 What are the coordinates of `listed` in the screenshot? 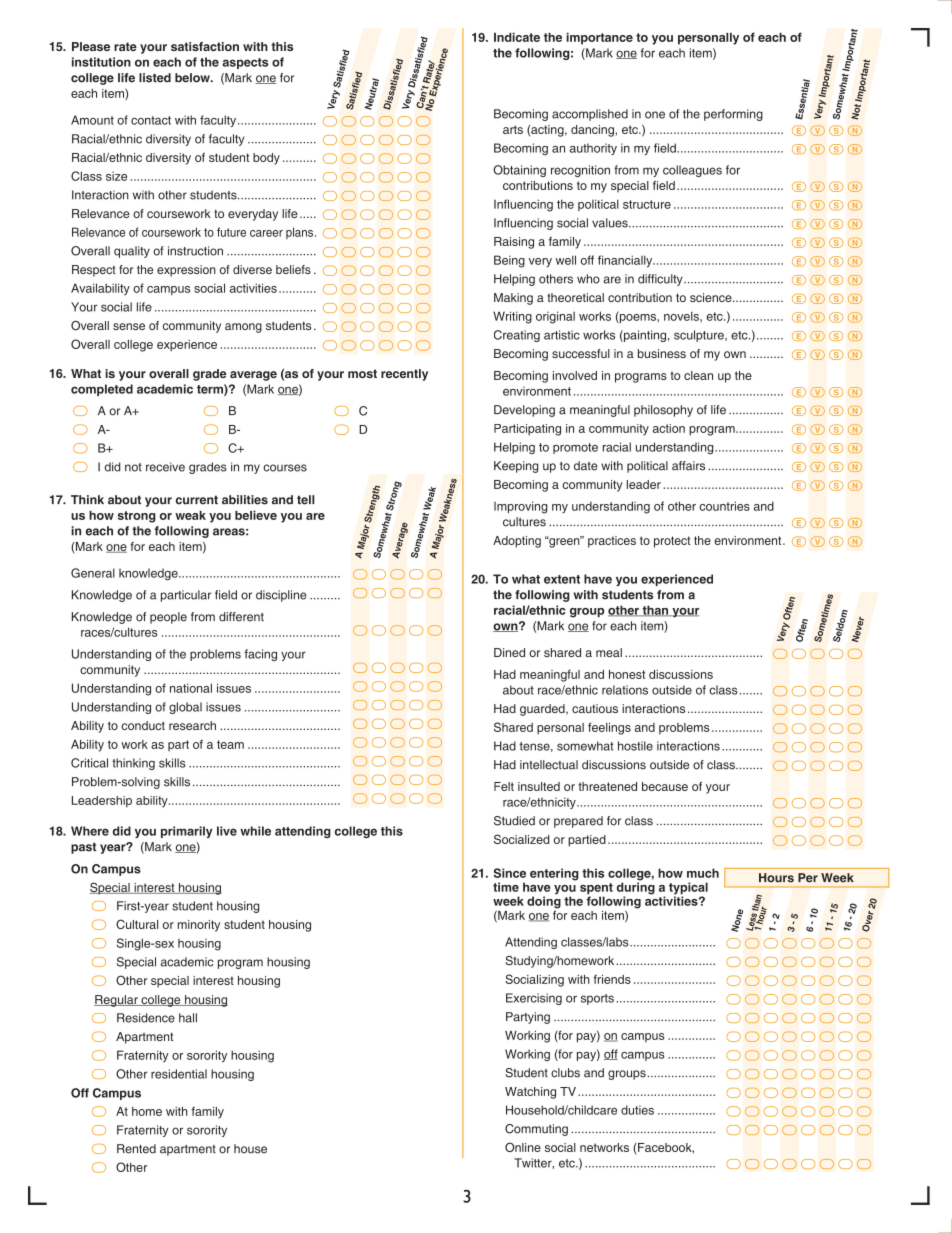 It's located at (155, 78).
